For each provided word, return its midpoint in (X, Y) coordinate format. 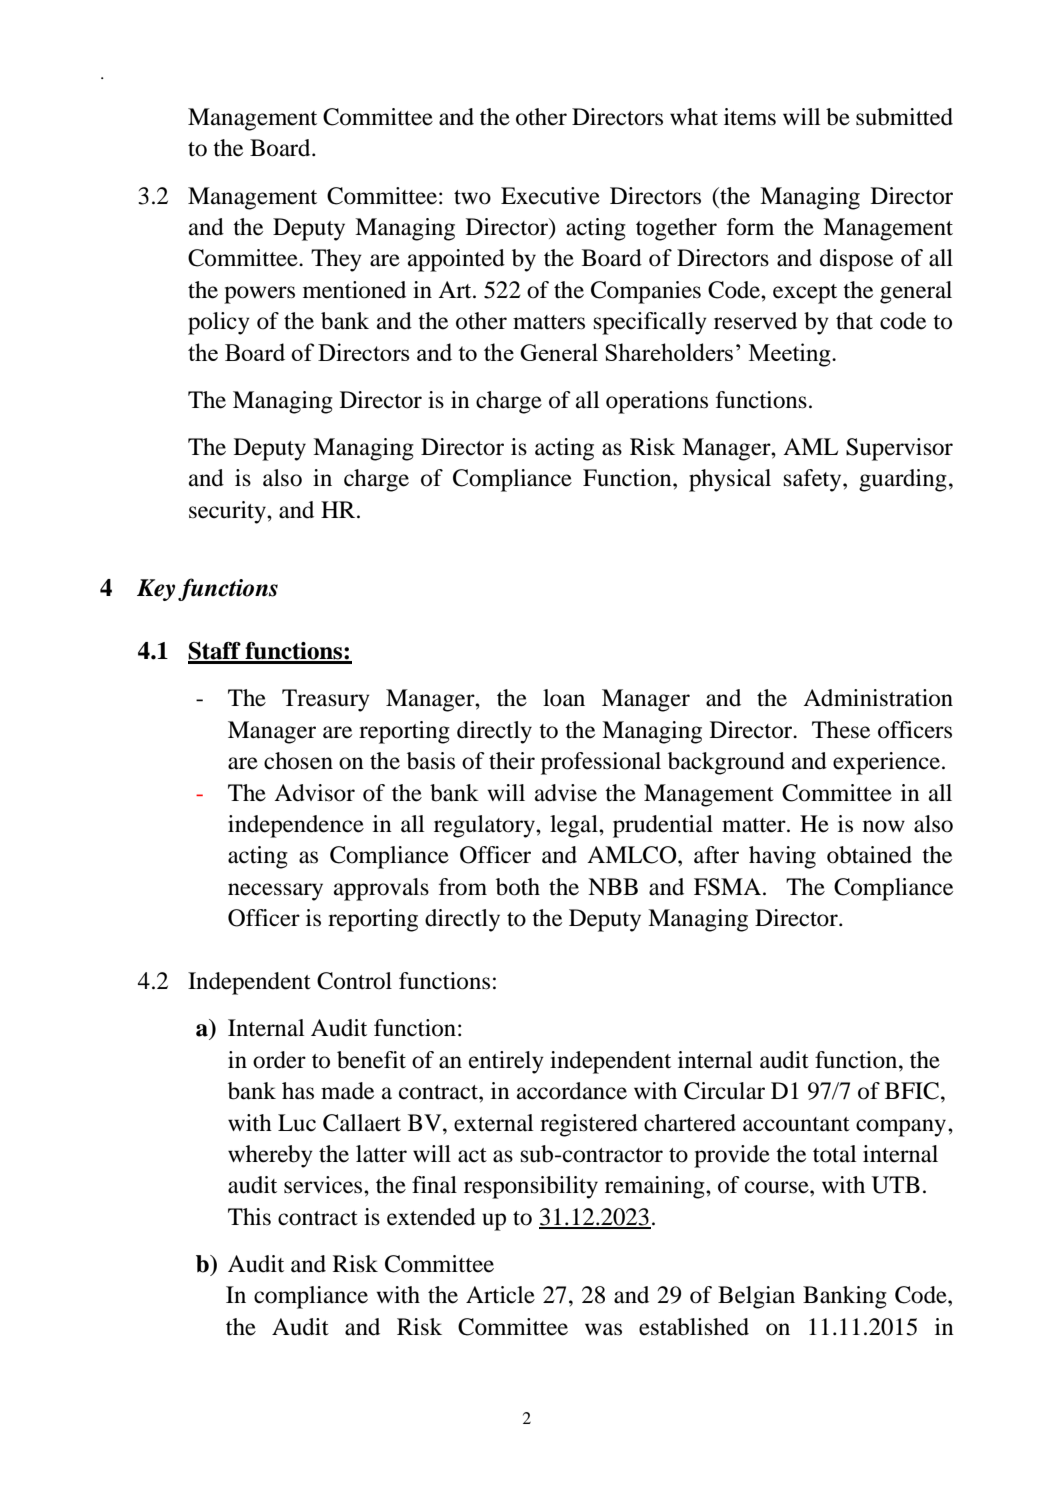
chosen (298, 761)
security (228, 512)
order (279, 1060)
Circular (724, 1091)
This (249, 1217)
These (841, 730)
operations (657, 402)
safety (814, 480)
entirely (506, 1062)
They (336, 260)
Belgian (756, 1297)
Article (500, 1295)
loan (564, 698)
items (750, 117)
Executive (550, 196)
